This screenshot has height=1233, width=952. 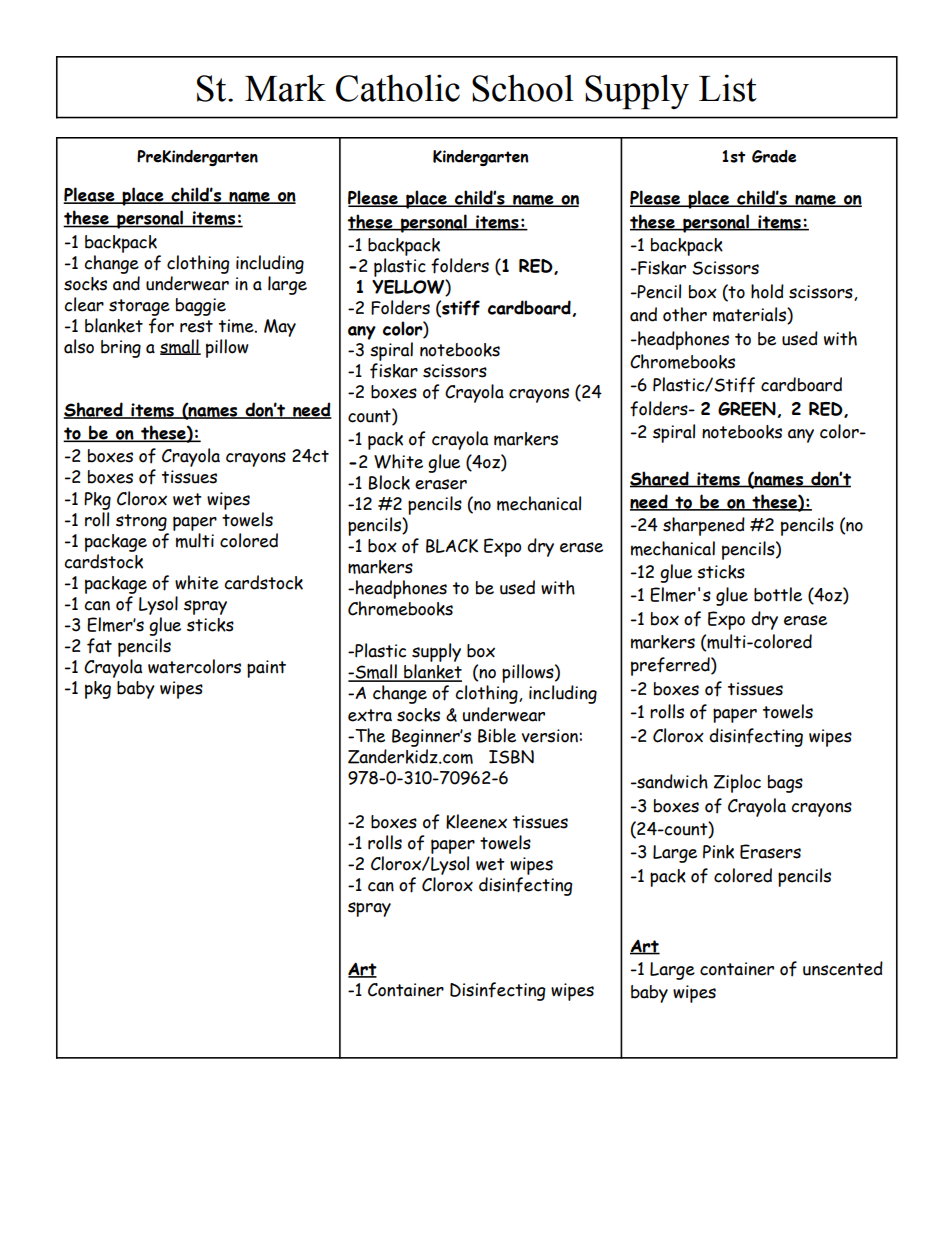 I want to click on School, so click(x=523, y=88).
